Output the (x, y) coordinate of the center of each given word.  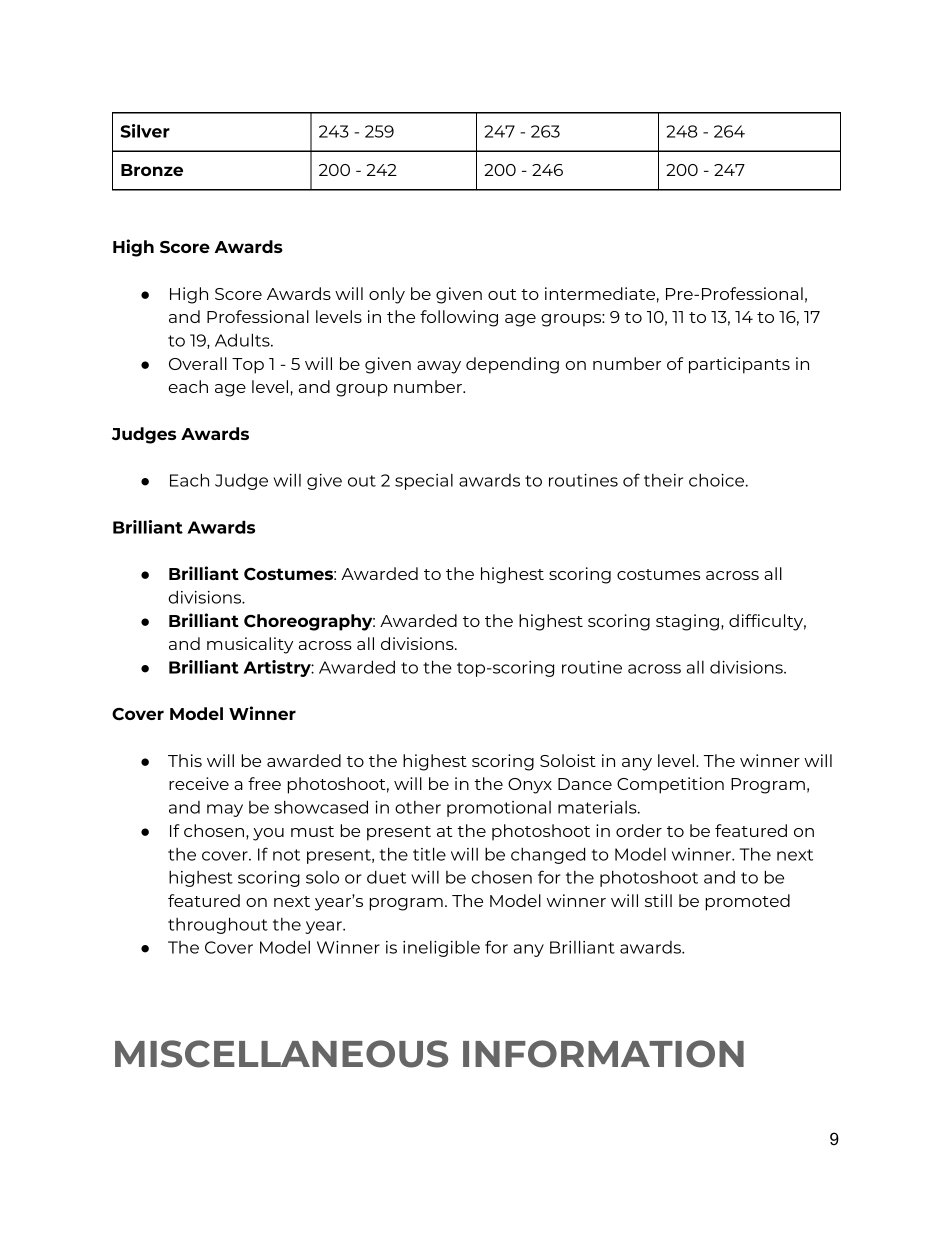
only (387, 295)
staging (687, 622)
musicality (250, 645)
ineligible (441, 949)
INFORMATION (603, 1054)
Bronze (152, 170)
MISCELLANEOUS (281, 1054)
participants (739, 365)
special (424, 482)
